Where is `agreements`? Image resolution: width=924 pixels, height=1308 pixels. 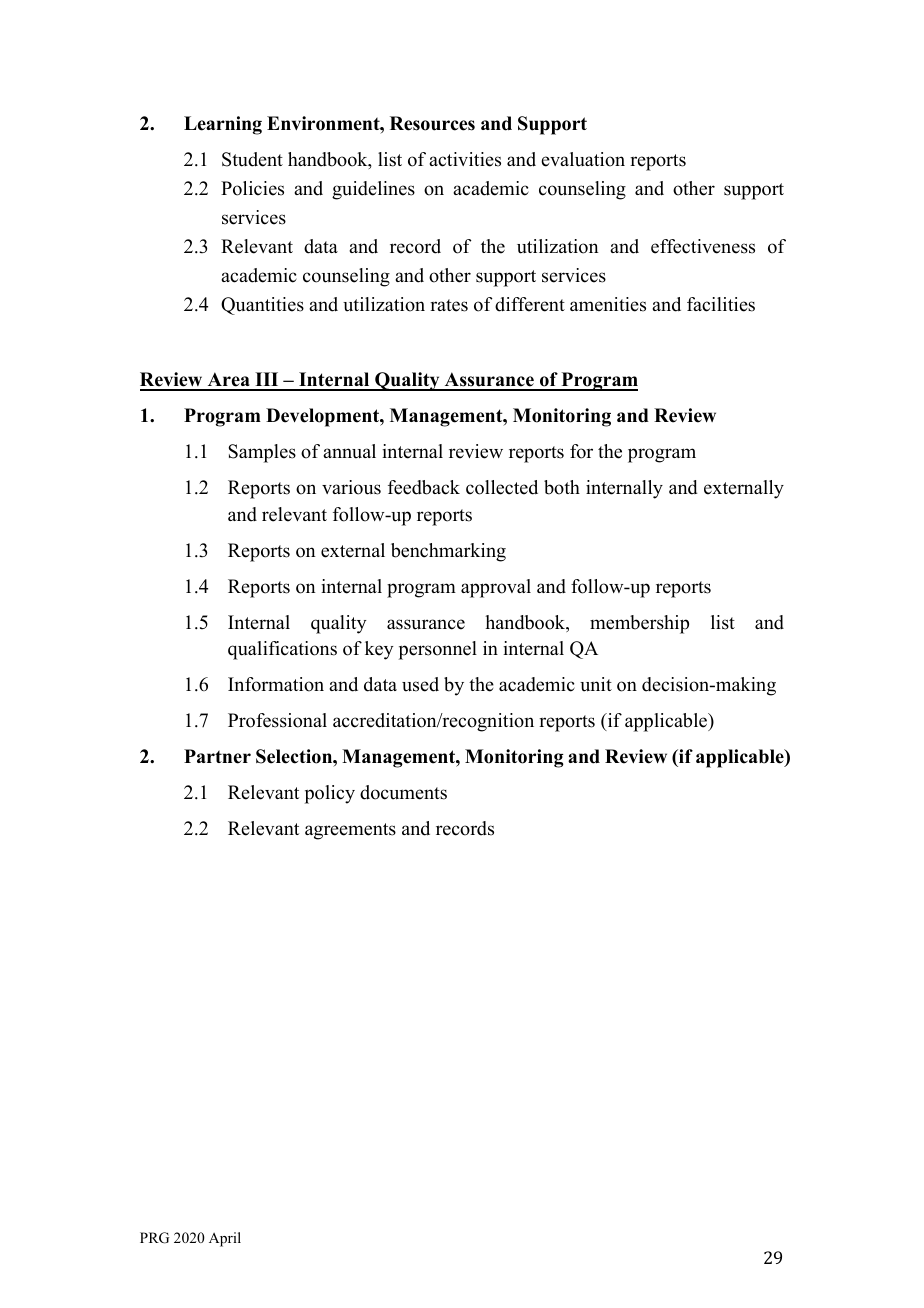
agreements is located at coordinates (350, 831).
